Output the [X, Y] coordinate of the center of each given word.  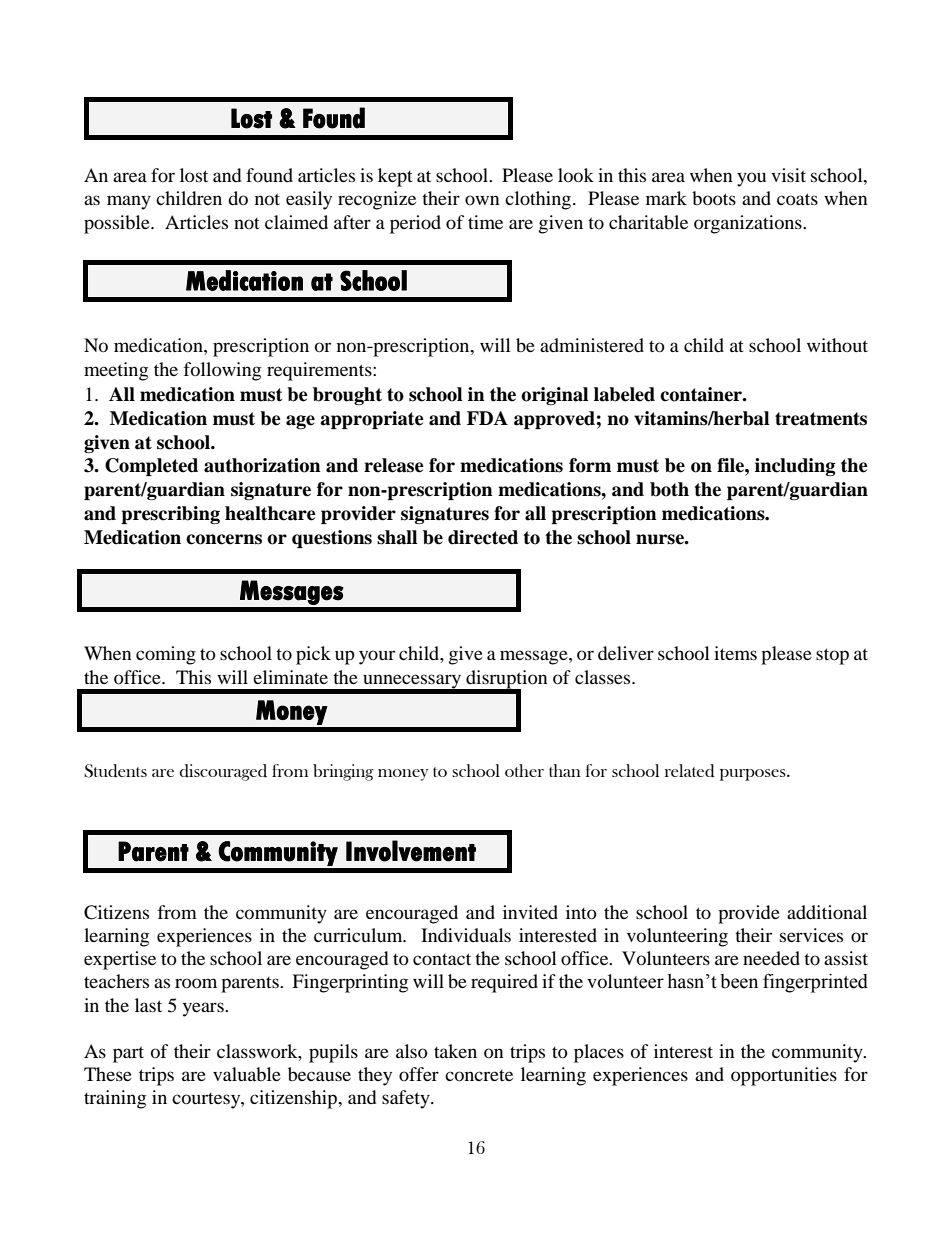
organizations [749, 224]
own [482, 200]
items [735, 653]
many [129, 202]
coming [166, 655]
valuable [247, 1074]
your [377, 657]
